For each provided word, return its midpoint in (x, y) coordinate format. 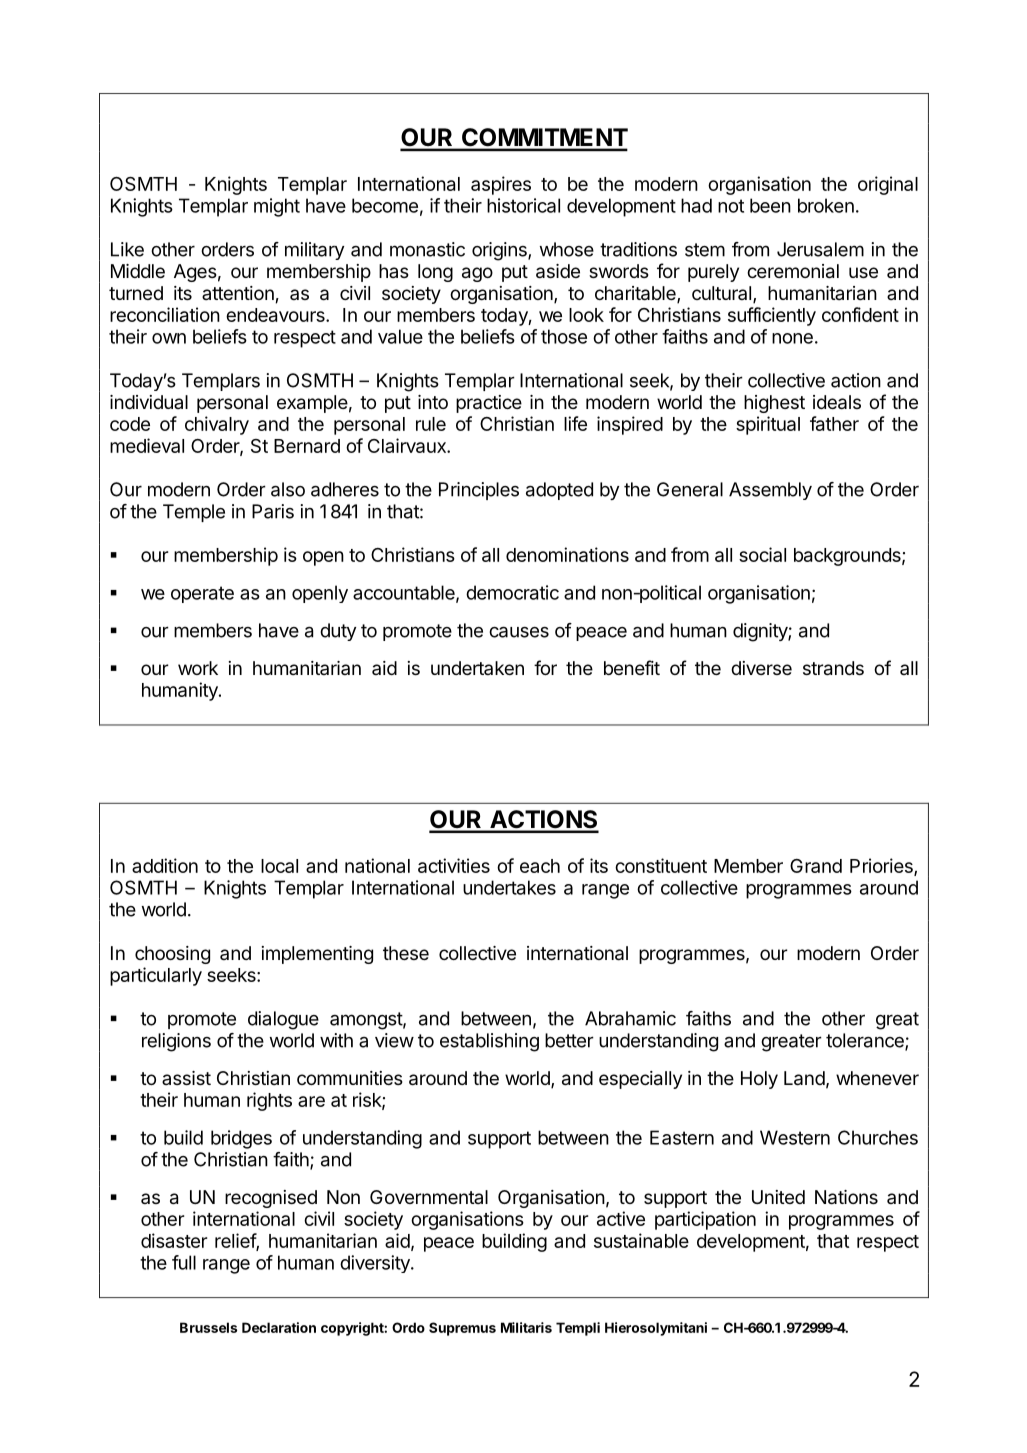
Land (804, 1078)
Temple (194, 513)
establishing (489, 1042)
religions (176, 1042)
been (770, 205)
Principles (479, 491)
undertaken (477, 668)
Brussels (208, 1327)
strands (833, 668)
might (277, 207)
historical (523, 205)
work (198, 668)
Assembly (770, 491)
